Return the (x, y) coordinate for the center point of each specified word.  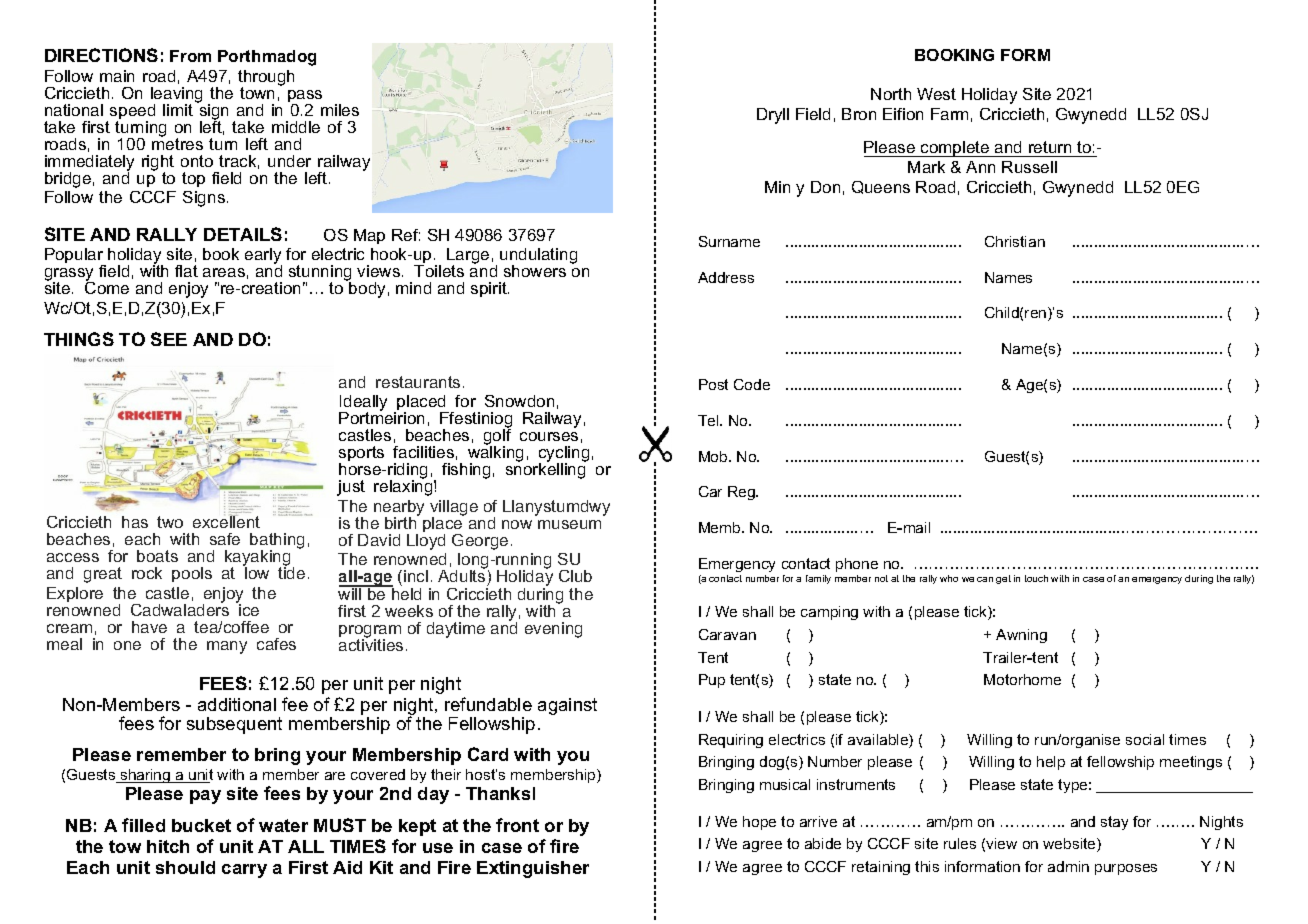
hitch (168, 846)
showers (535, 271)
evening (553, 630)
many (227, 647)
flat (186, 271)
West (936, 94)
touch (1036, 578)
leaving (176, 96)
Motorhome (1022, 679)
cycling (564, 455)
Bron (859, 114)
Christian (1015, 241)
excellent (226, 521)
